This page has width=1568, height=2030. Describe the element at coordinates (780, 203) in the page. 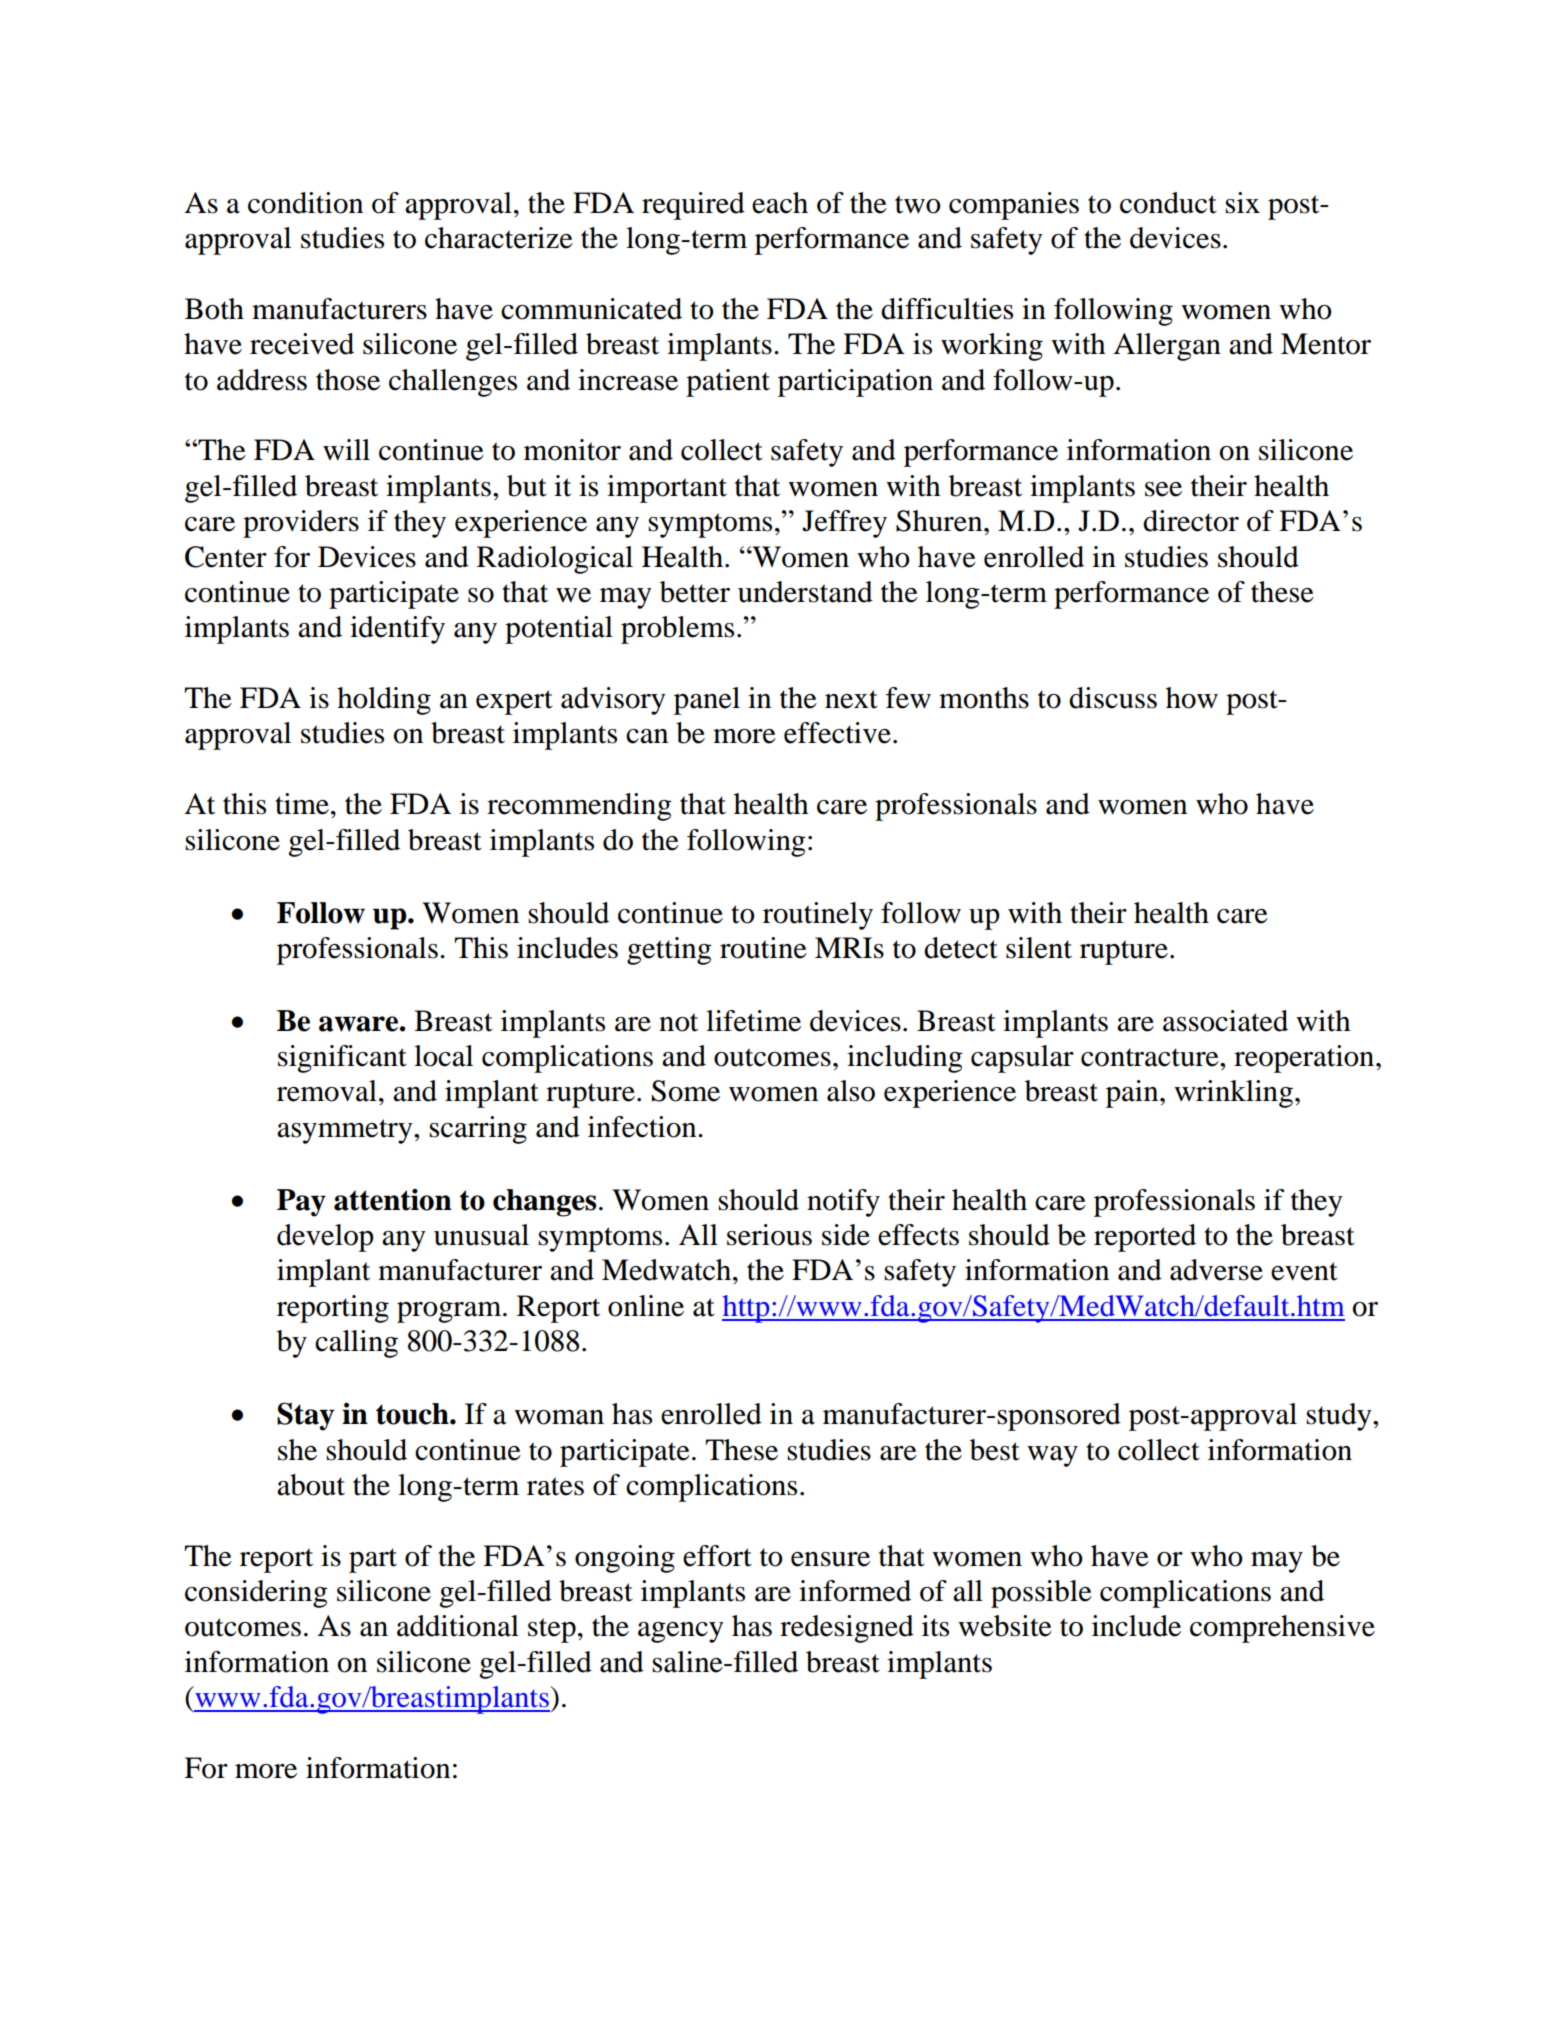

I see `each` at that location.
